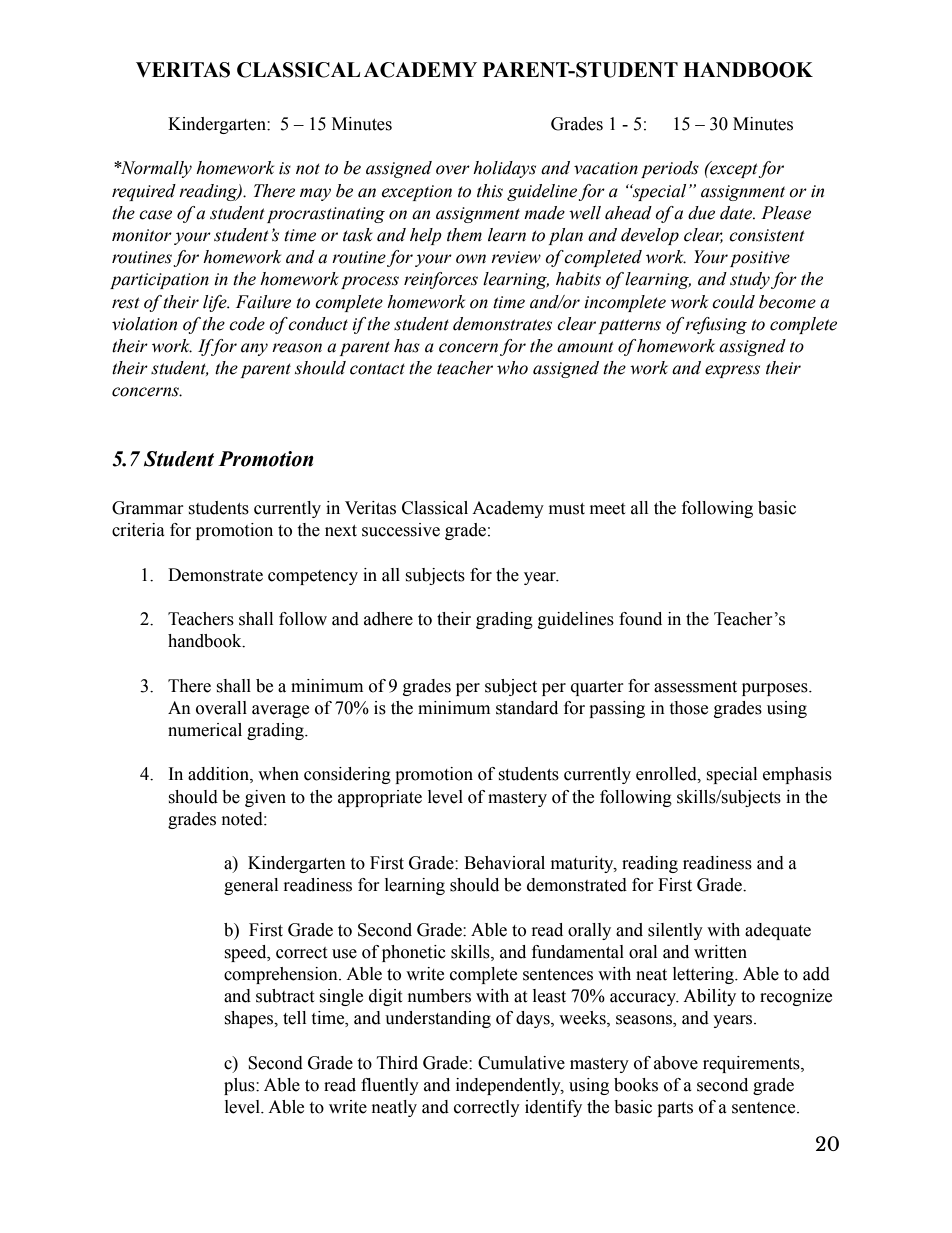 This screenshot has height=1233, width=952. Describe the element at coordinates (240, 1086) in the screenshot. I see `plus` at that location.
